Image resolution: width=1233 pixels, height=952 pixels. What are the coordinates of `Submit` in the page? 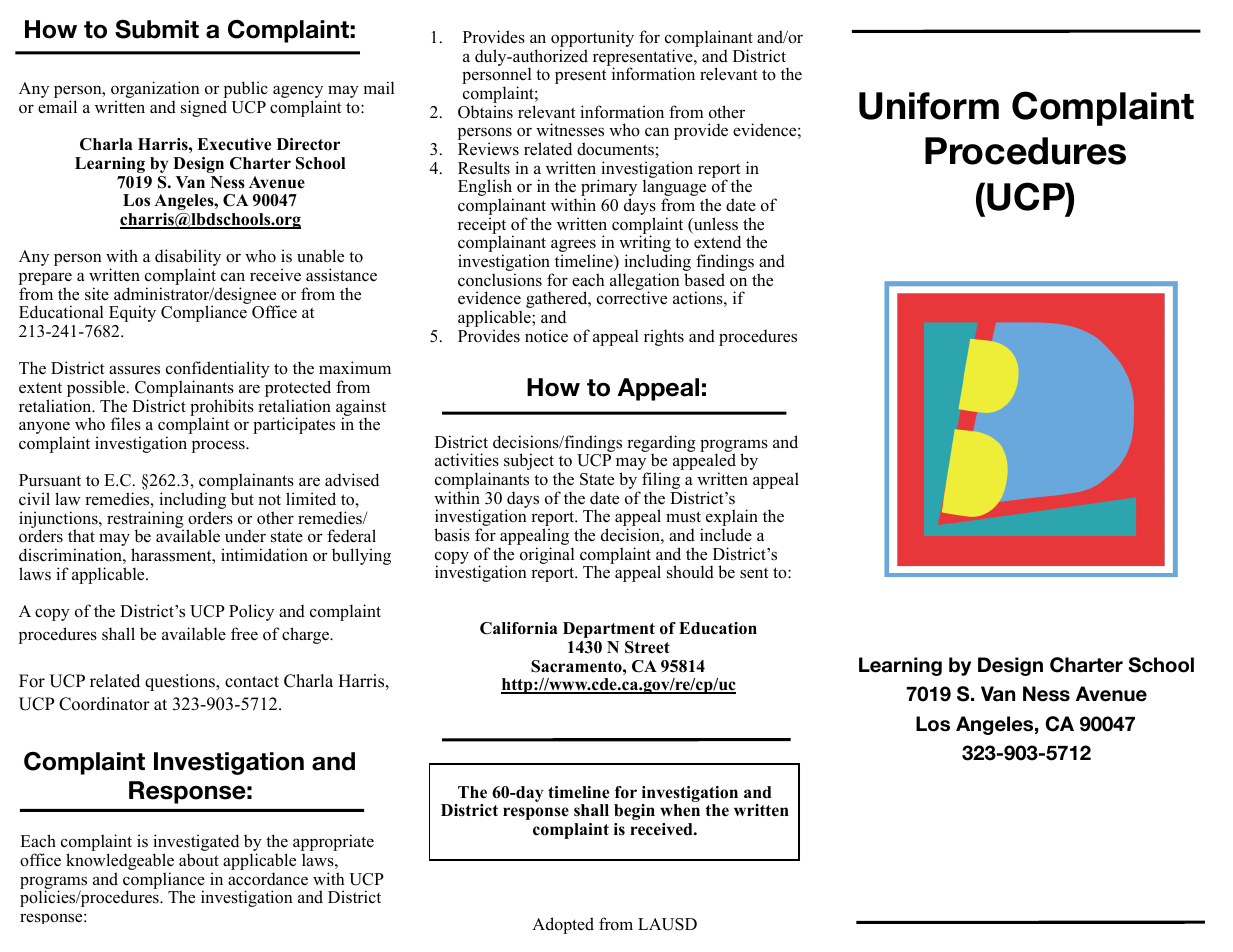 It's located at (157, 29).
